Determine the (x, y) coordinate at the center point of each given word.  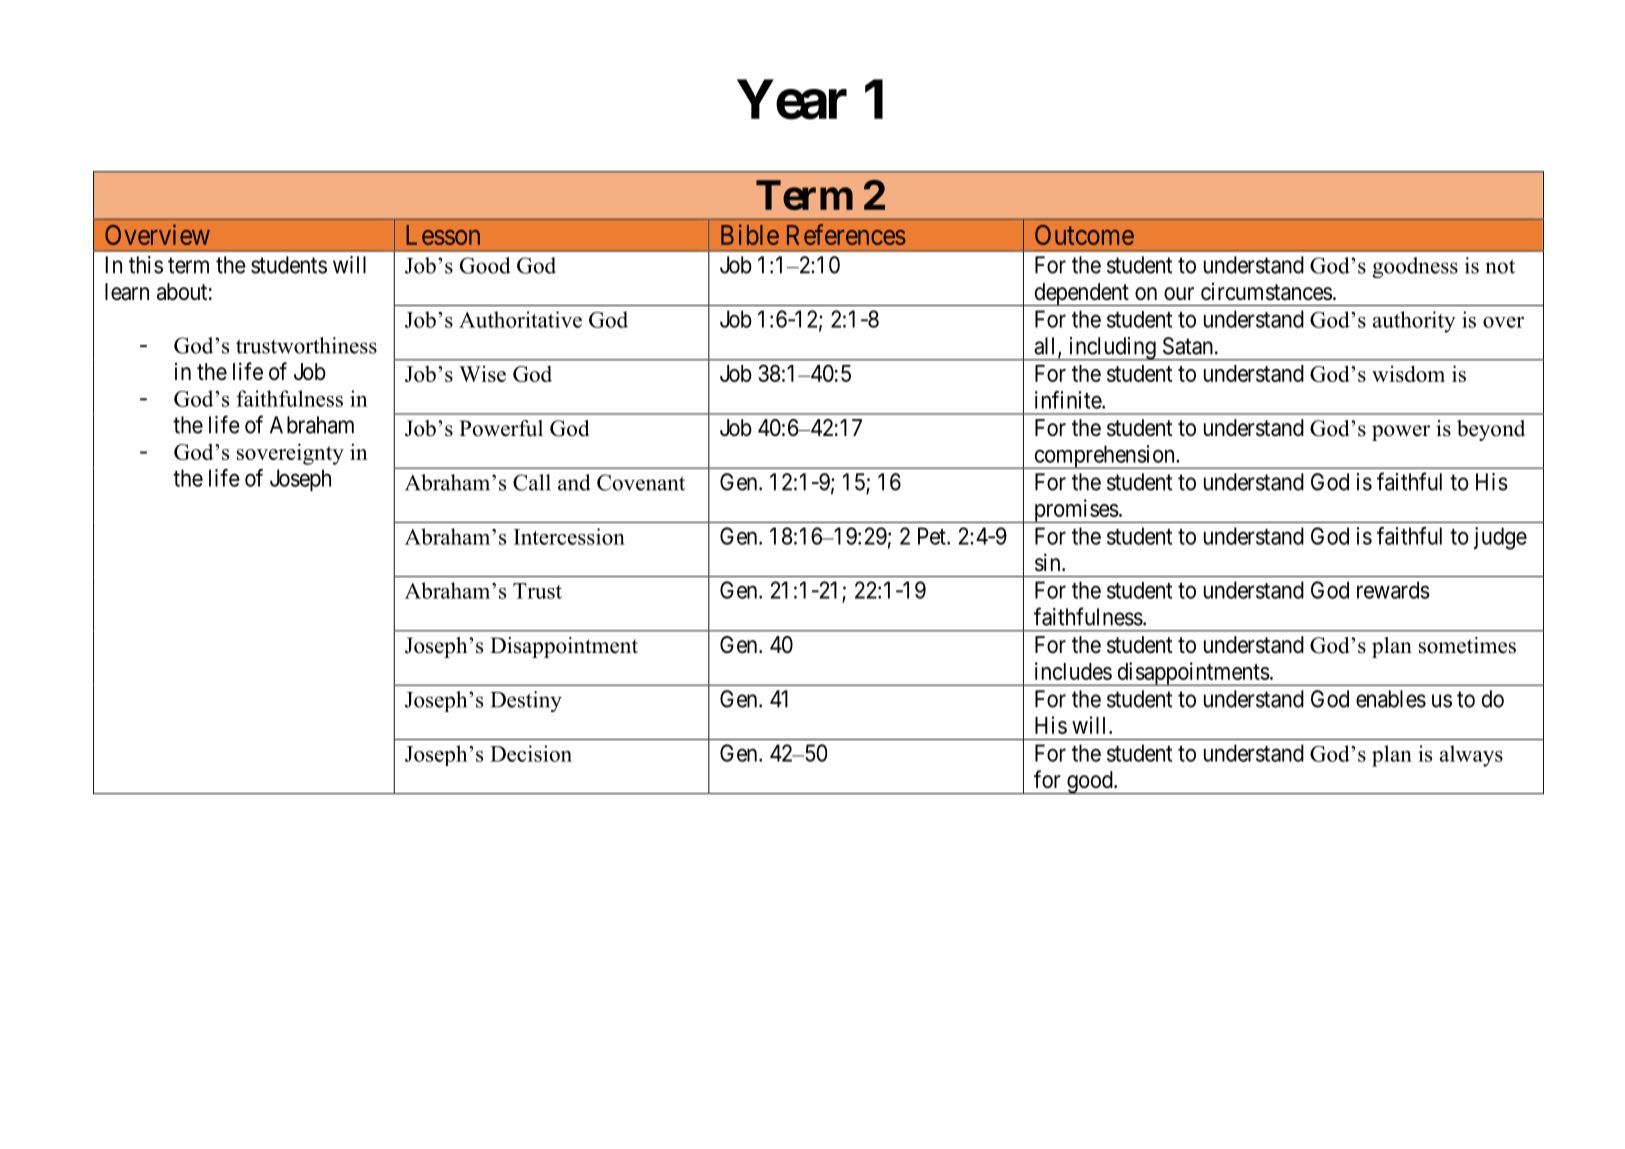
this (146, 265)
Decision (531, 753)
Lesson (443, 235)
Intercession (569, 536)
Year (792, 100)
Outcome (1084, 235)
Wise (482, 373)
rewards (1393, 590)
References (846, 234)
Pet (933, 536)
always (1471, 756)
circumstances (1266, 292)
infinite (1069, 400)
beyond (1491, 430)
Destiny (526, 701)
